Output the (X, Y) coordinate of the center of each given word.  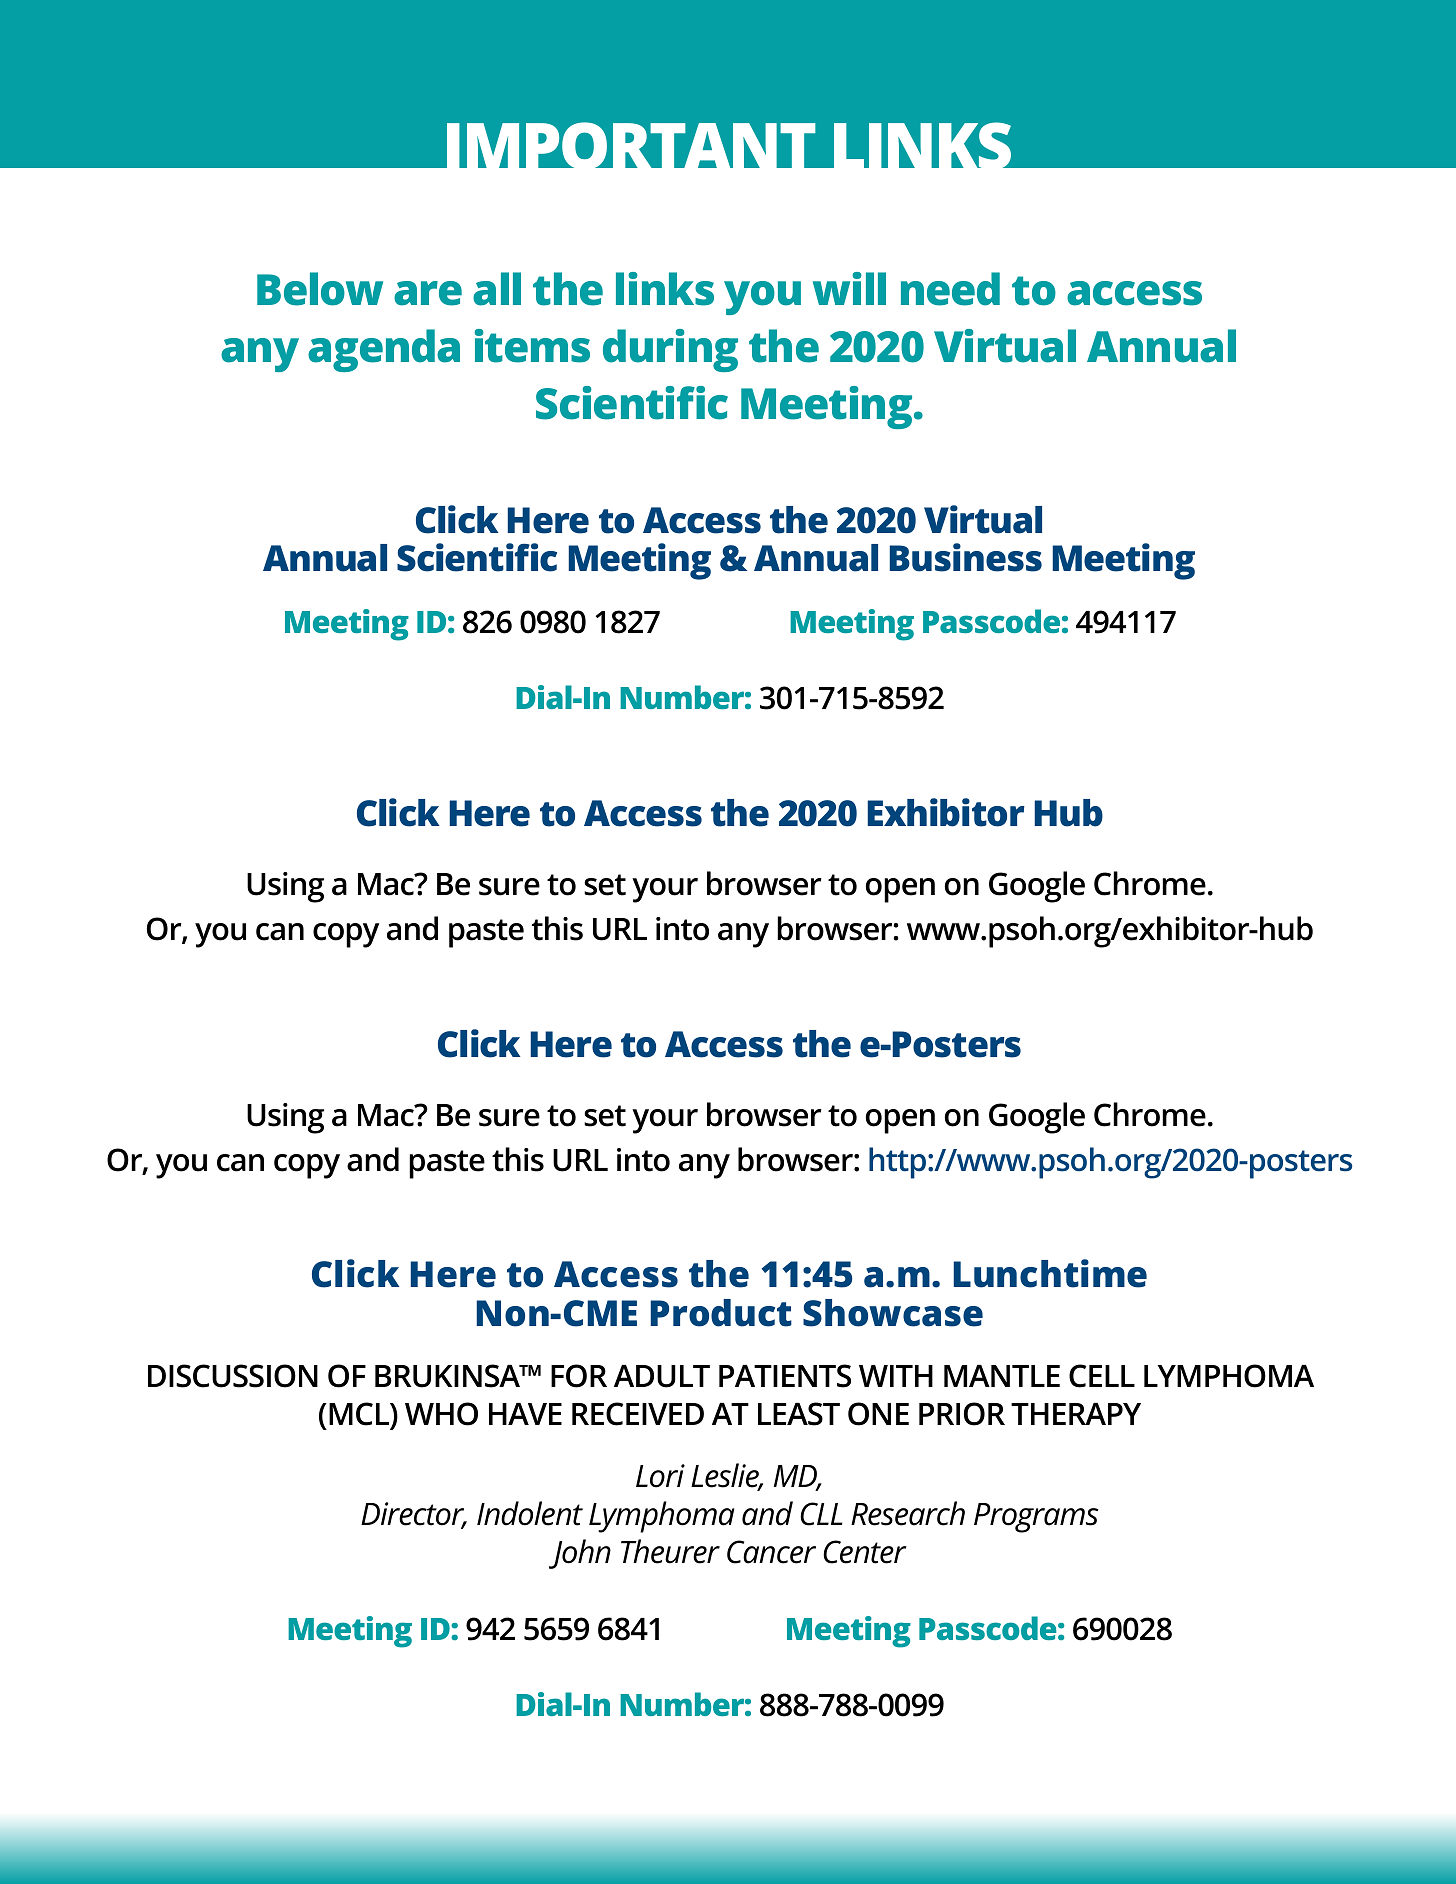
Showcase (893, 1313)
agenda (384, 350)
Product (721, 1313)
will (849, 288)
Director (414, 1515)
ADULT (662, 1376)
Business (966, 557)
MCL (360, 1415)
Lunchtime (1050, 1273)
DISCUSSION (233, 1376)
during (670, 350)
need (950, 289)
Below (320, 289)
